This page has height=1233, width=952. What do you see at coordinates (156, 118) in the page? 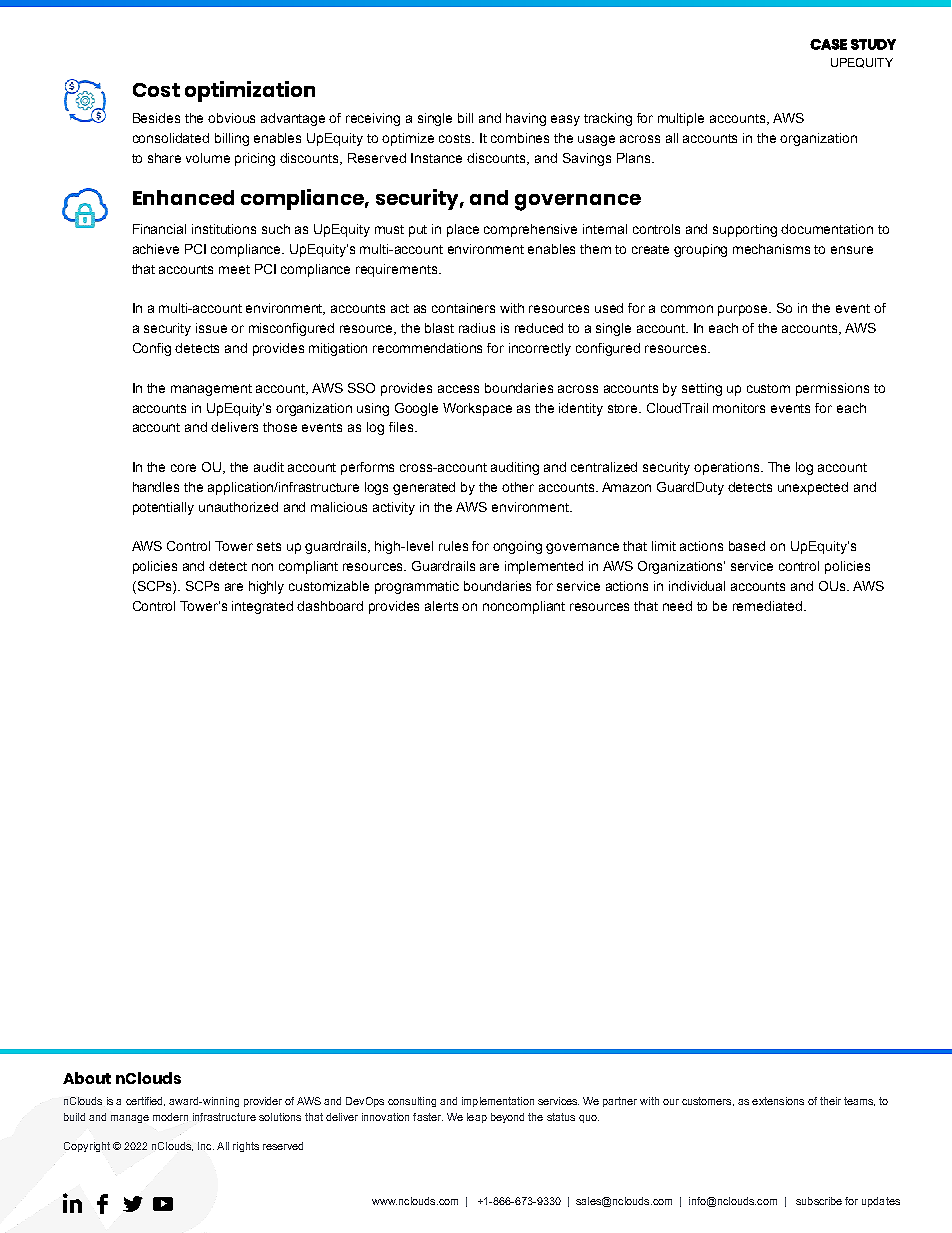
I see `Besides` at bounding box center [156, 118].
